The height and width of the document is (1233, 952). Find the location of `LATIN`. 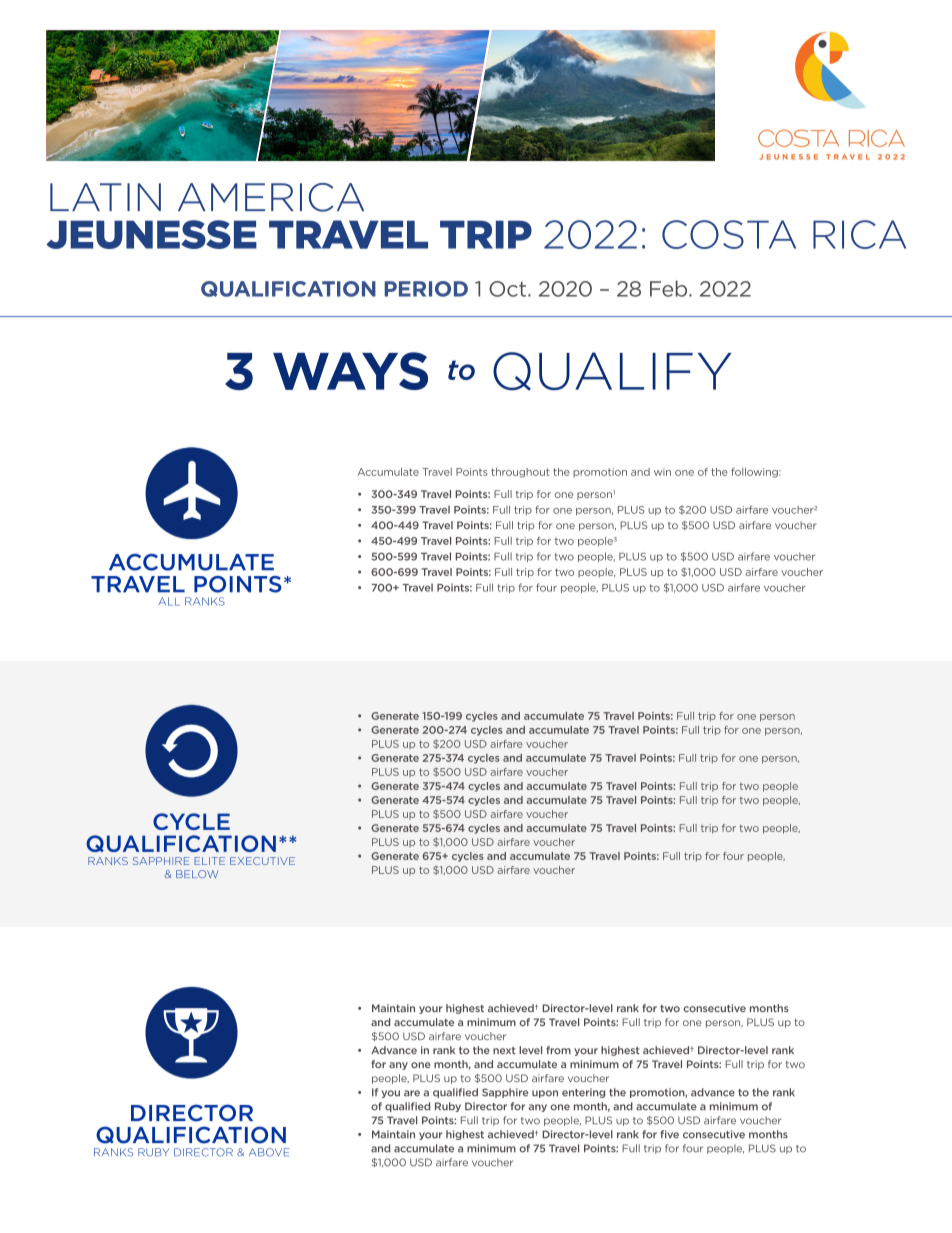

LATIN is located at coordinates (105, 197).
